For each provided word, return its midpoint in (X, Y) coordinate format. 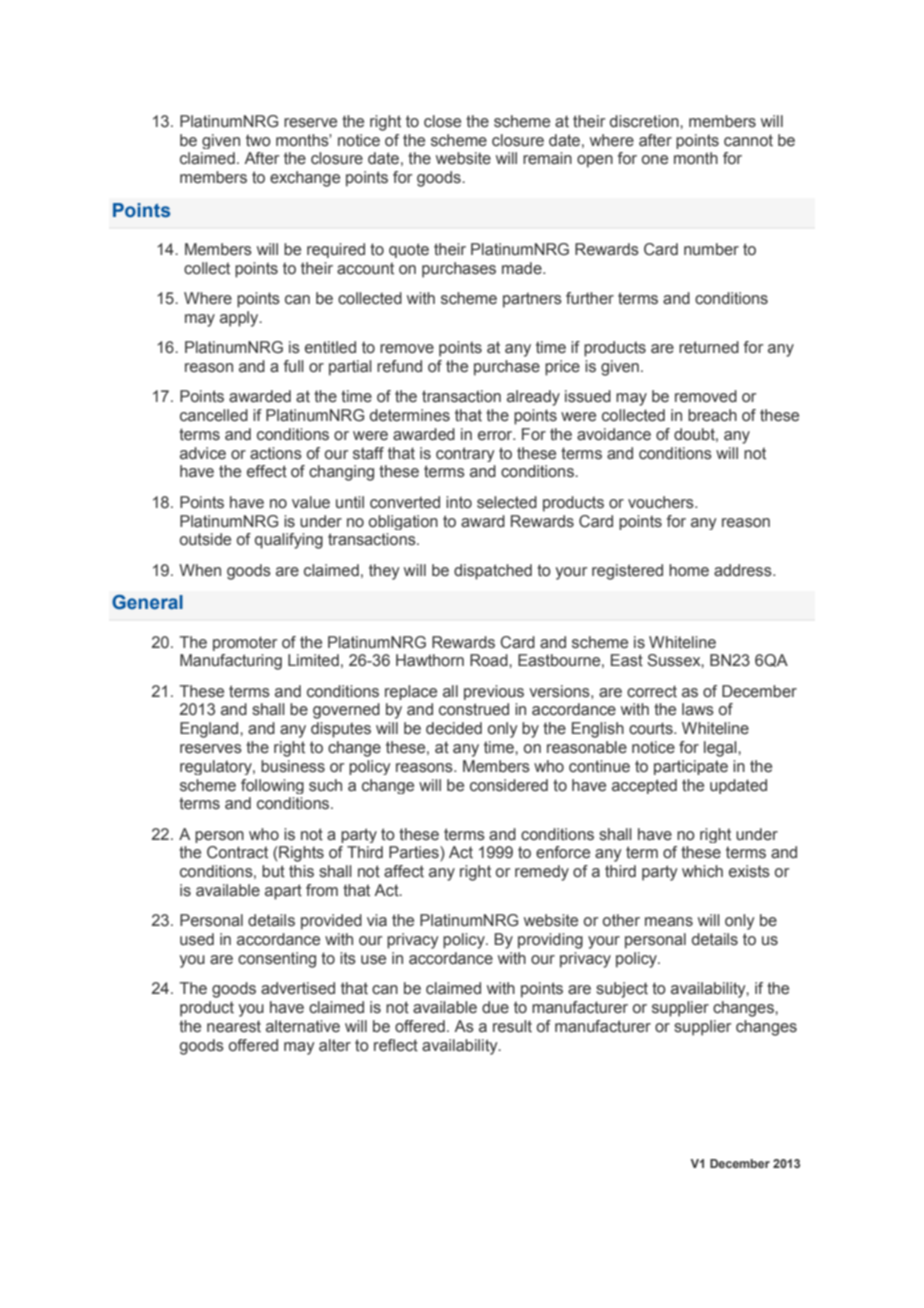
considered (509, 785)
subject (622, 990)
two (258, 140)
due (495, 1007)
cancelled (214, 415)
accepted (644, 786)
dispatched (493, 572)
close (442, 121)
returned (709, 347)
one (655, 160)
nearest (234, 1026)
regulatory (217, 767)
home (689, 570)
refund (399, 366)
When (200, 570)
